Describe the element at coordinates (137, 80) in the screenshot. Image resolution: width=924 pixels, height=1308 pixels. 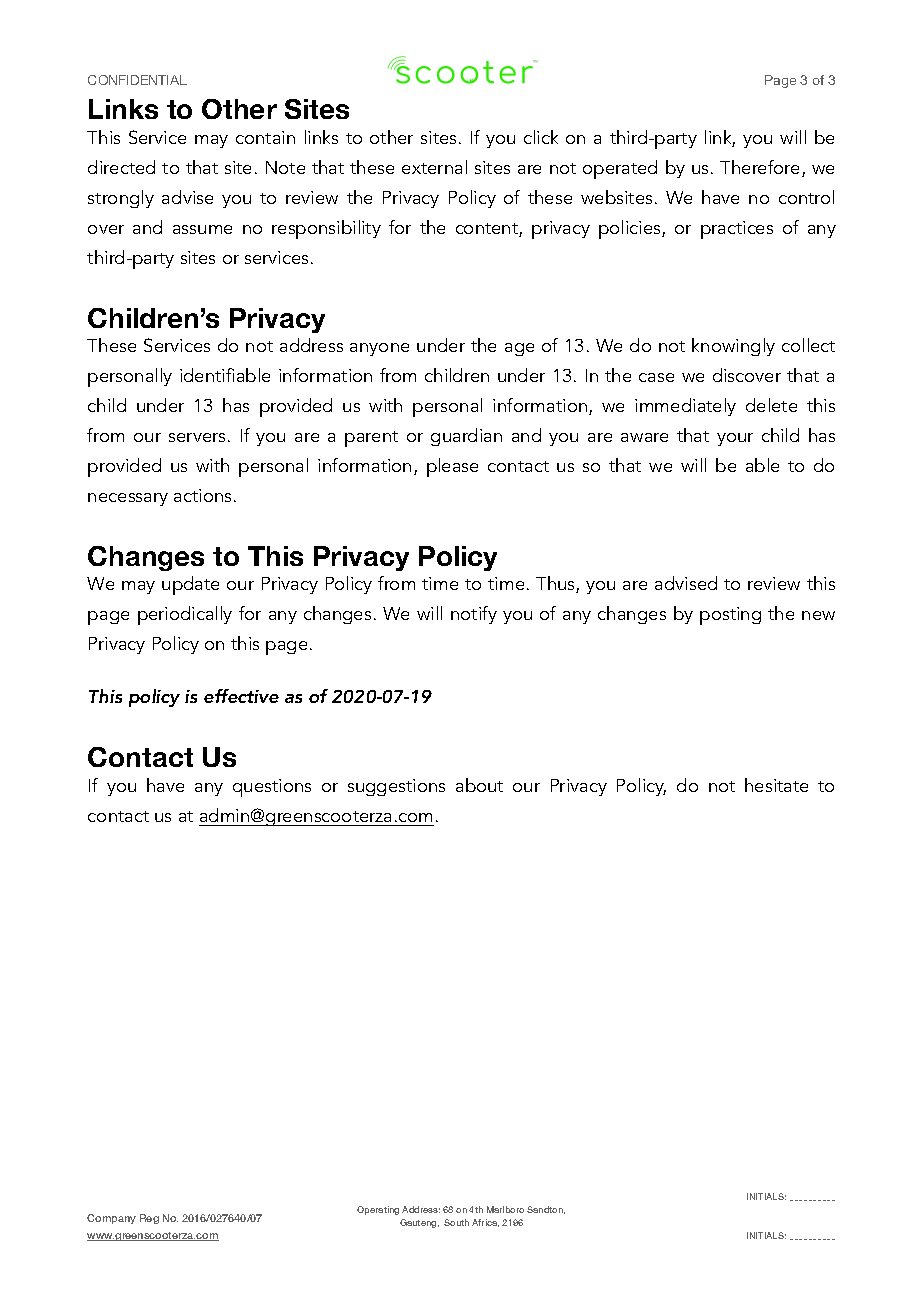
I see `CONFIDENTIAL` at that location.
